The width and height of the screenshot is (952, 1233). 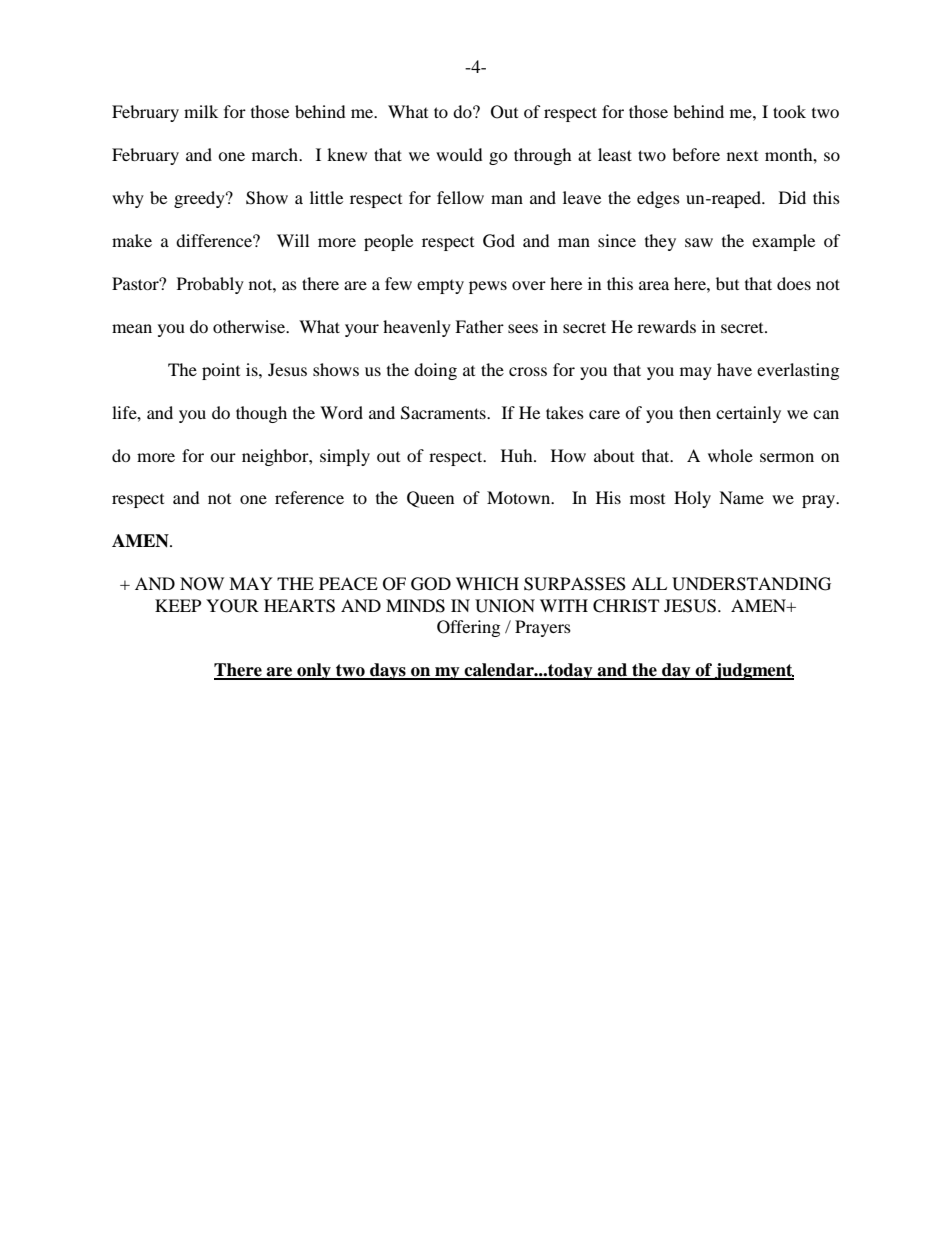 What do you see at coordinates (459, 154) in the screenshot?
I see `would` at bounding box center [459, 154].
